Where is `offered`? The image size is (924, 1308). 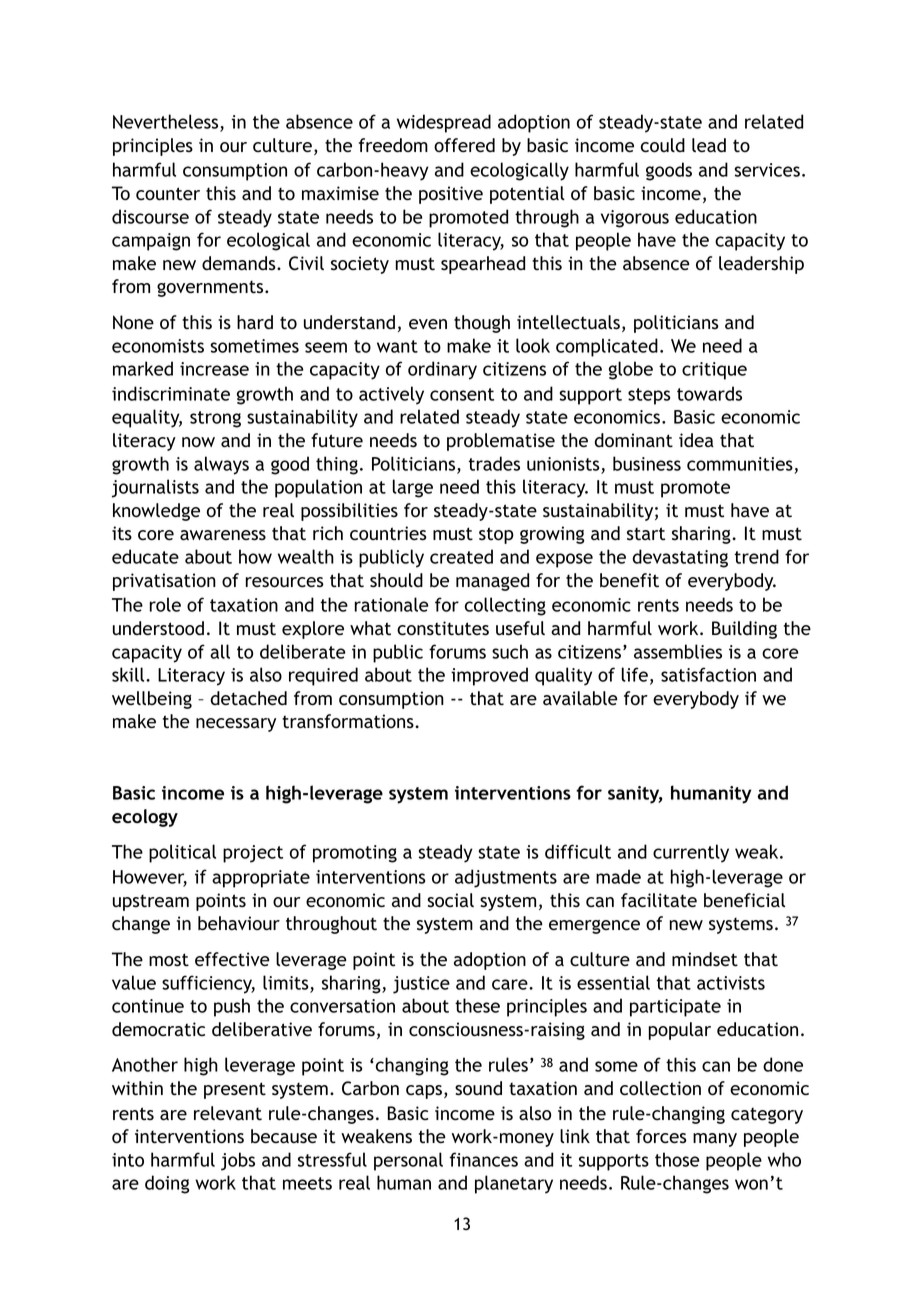
offered is located at coordinates (464, 145).
